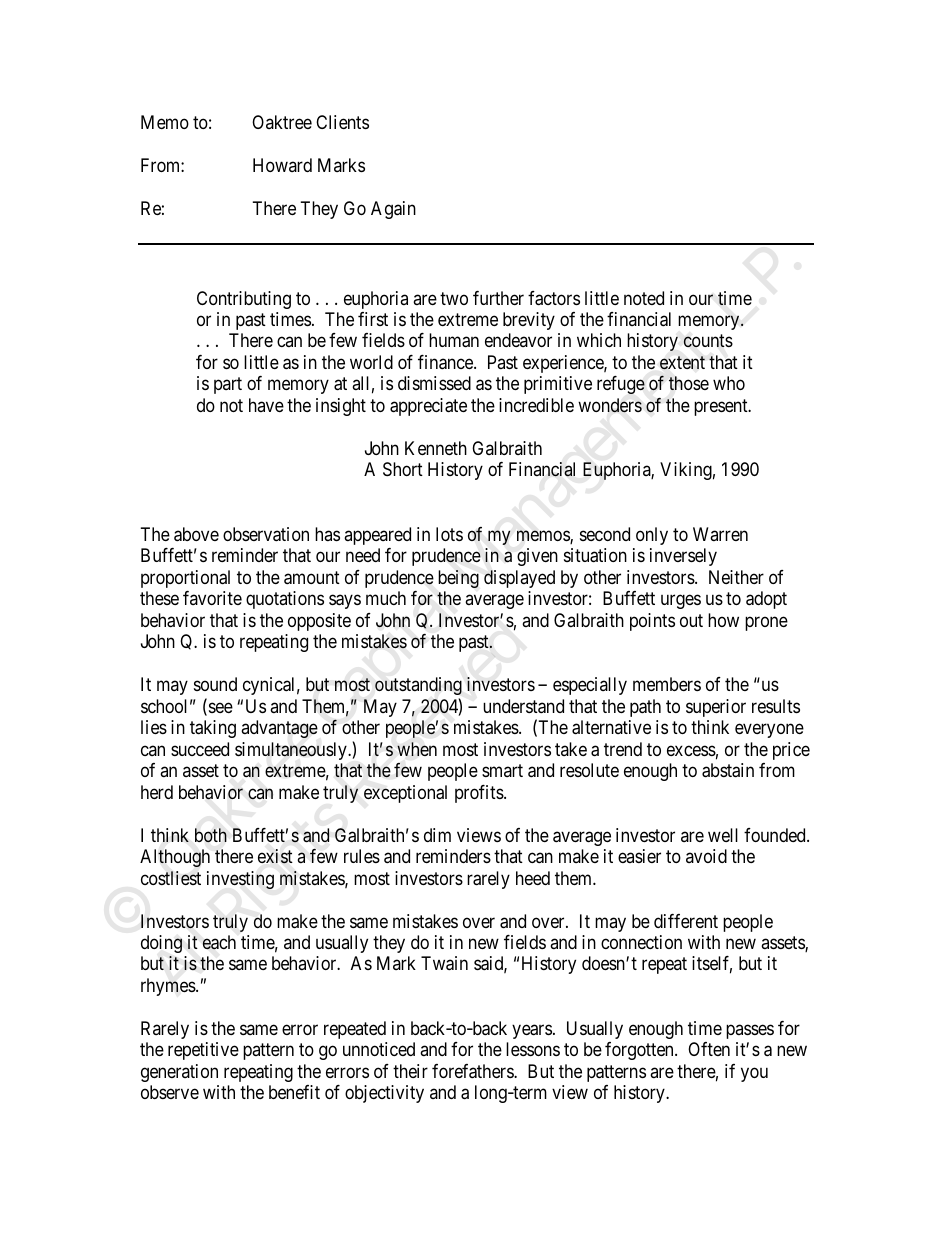  What do you see at coordinates (393, 210) in the image?
I see `Again` at bounding box center [393, 210].
